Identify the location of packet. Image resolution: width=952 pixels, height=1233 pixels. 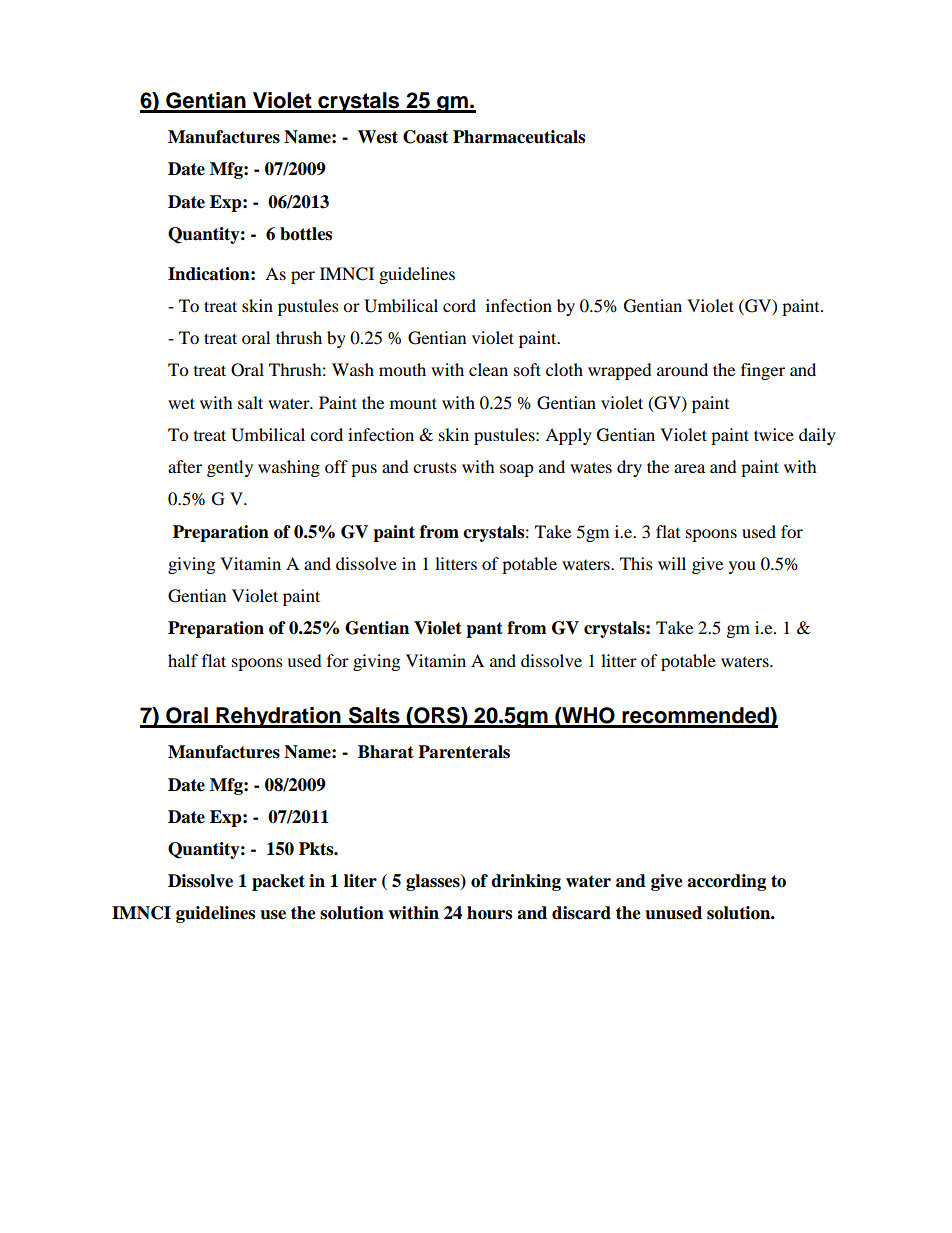
(278, 882).
